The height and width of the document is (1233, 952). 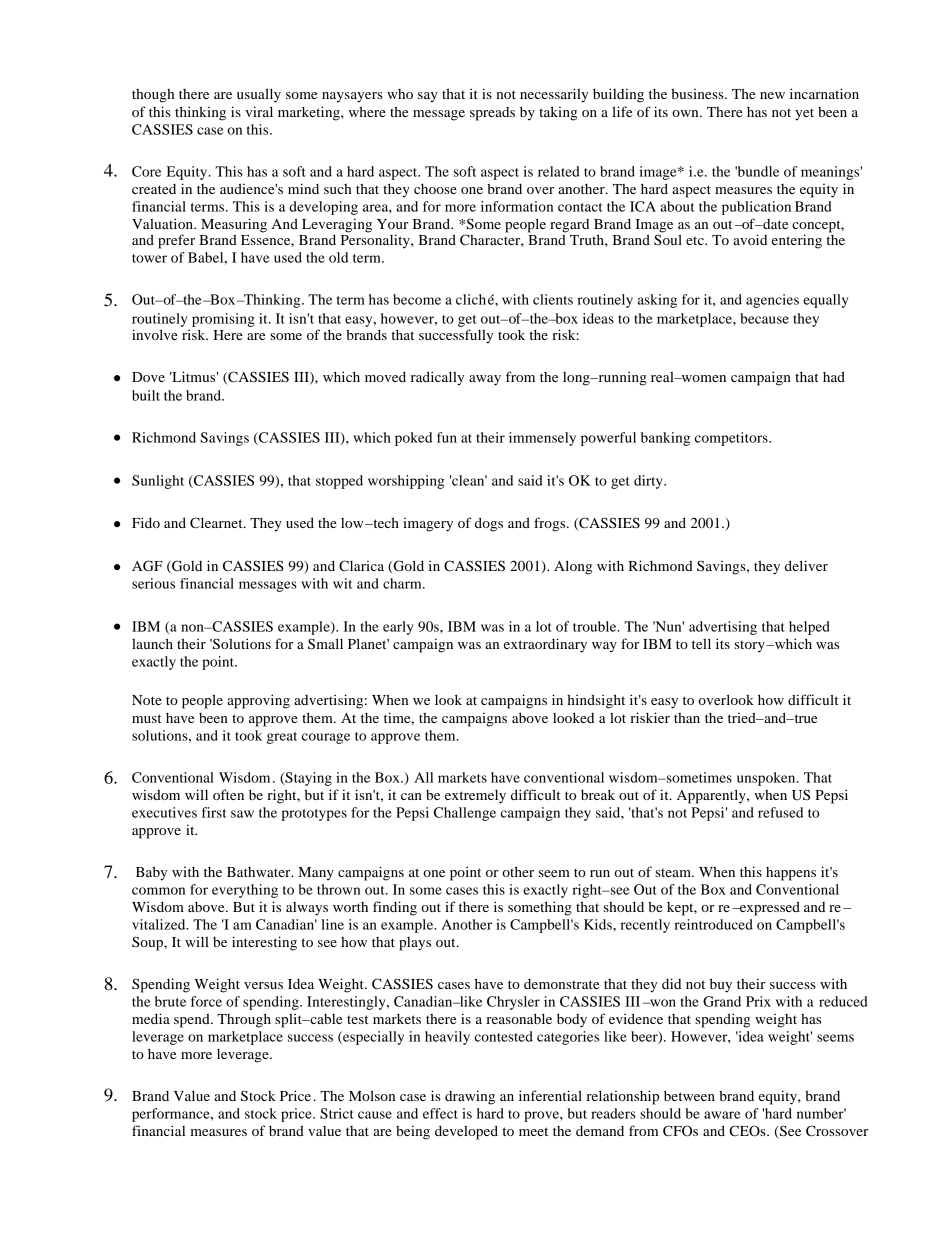 What do you see at coordinates (809, 628) in the document?
I see `helped` at bounding box center [809, 628].
